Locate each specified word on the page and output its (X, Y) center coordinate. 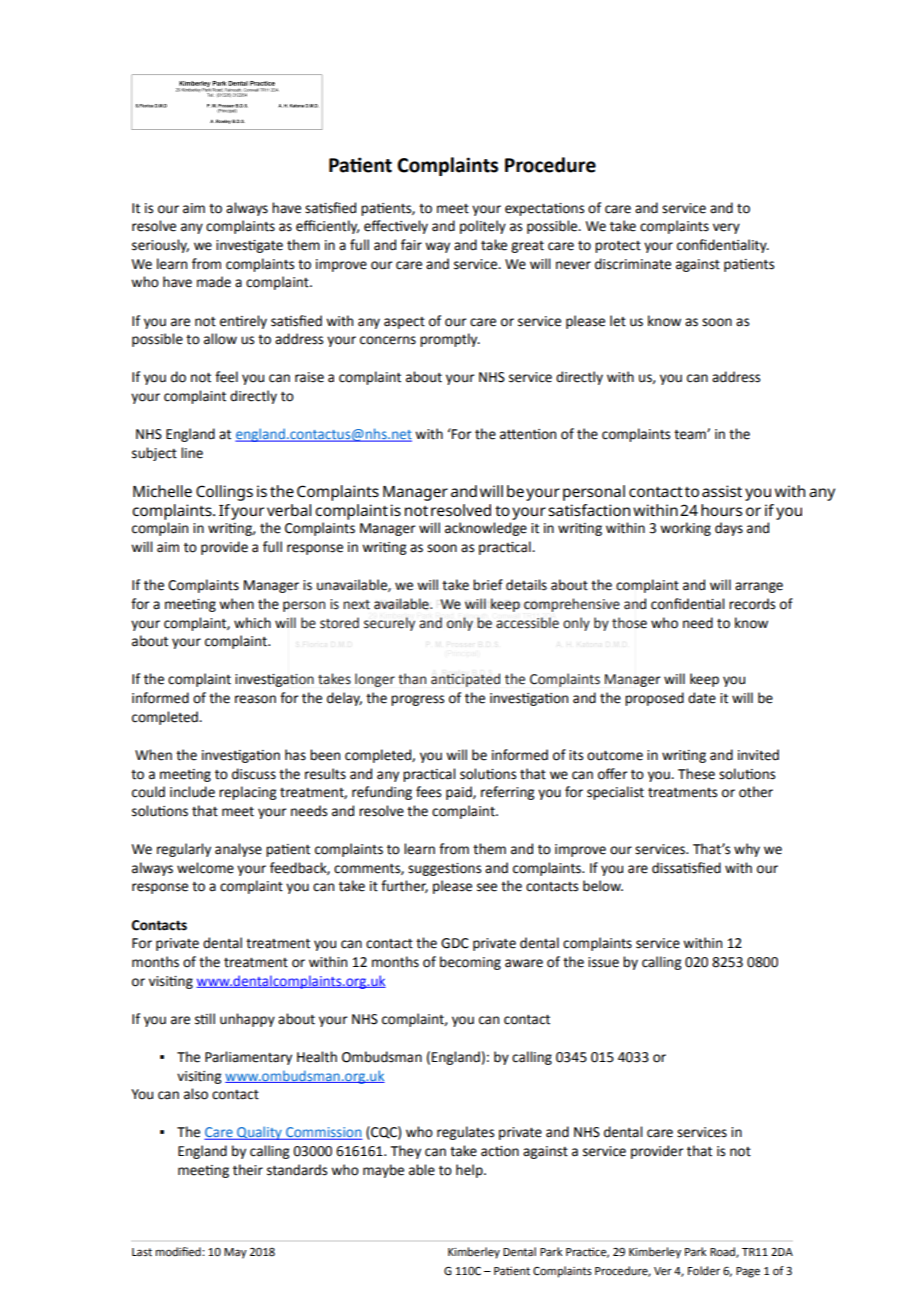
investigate (249, 246)
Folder (704, 1271)
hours (721, 510)
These (696, 774)
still (205, 1019)
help (470, 1171)
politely (483, 227)
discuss (254, 774)
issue (603, 962)
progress (417, 700)
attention (528, 434)
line (192, 453)
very (726, 228)
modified (179, 1252)
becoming (470, 963)
